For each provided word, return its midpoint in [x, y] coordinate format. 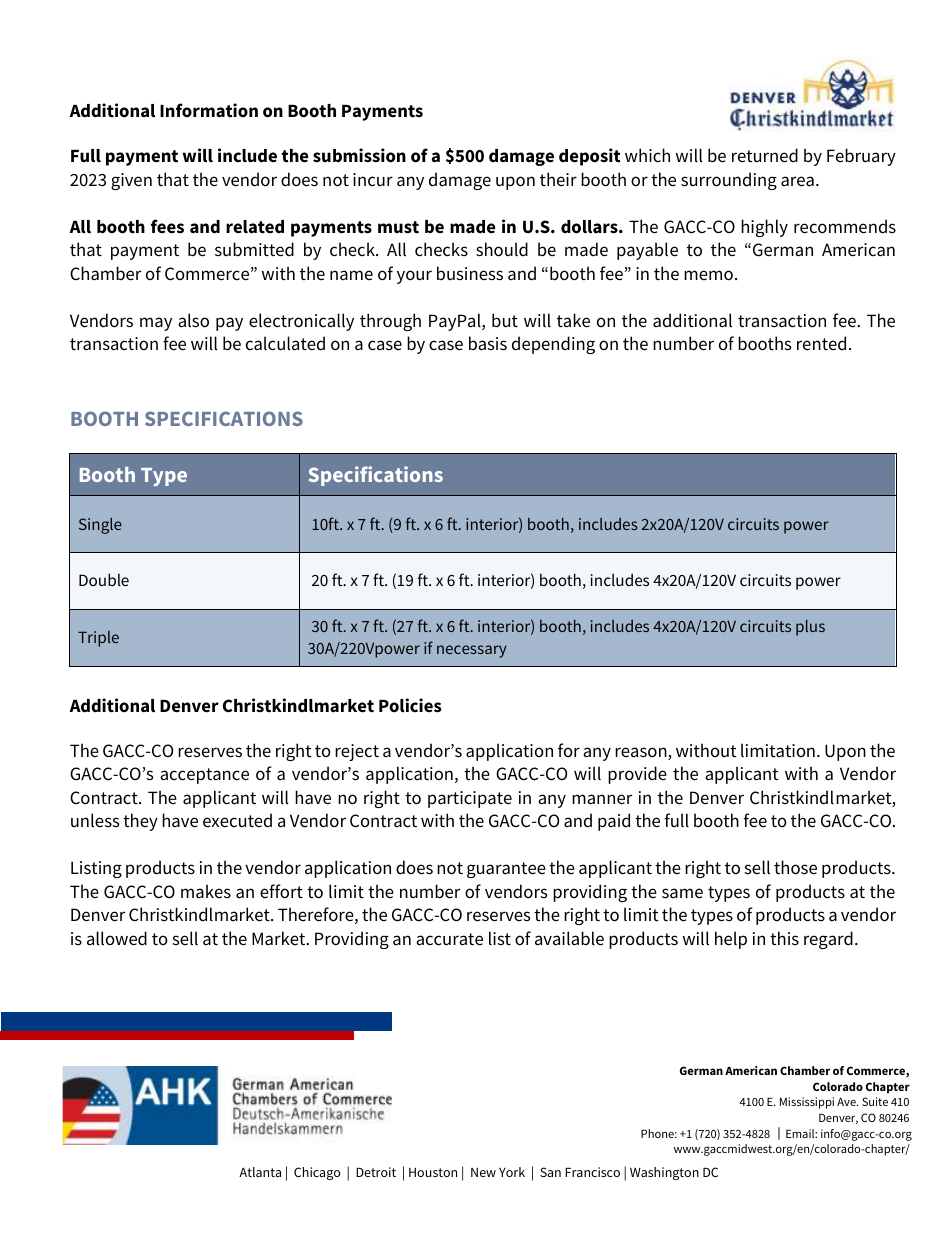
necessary [472, 651]
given [131, 181]
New [483, 1172]
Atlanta [260, 1172]
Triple [98, 639]
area [797, 181]
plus [810, 628]
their [558, 179]
